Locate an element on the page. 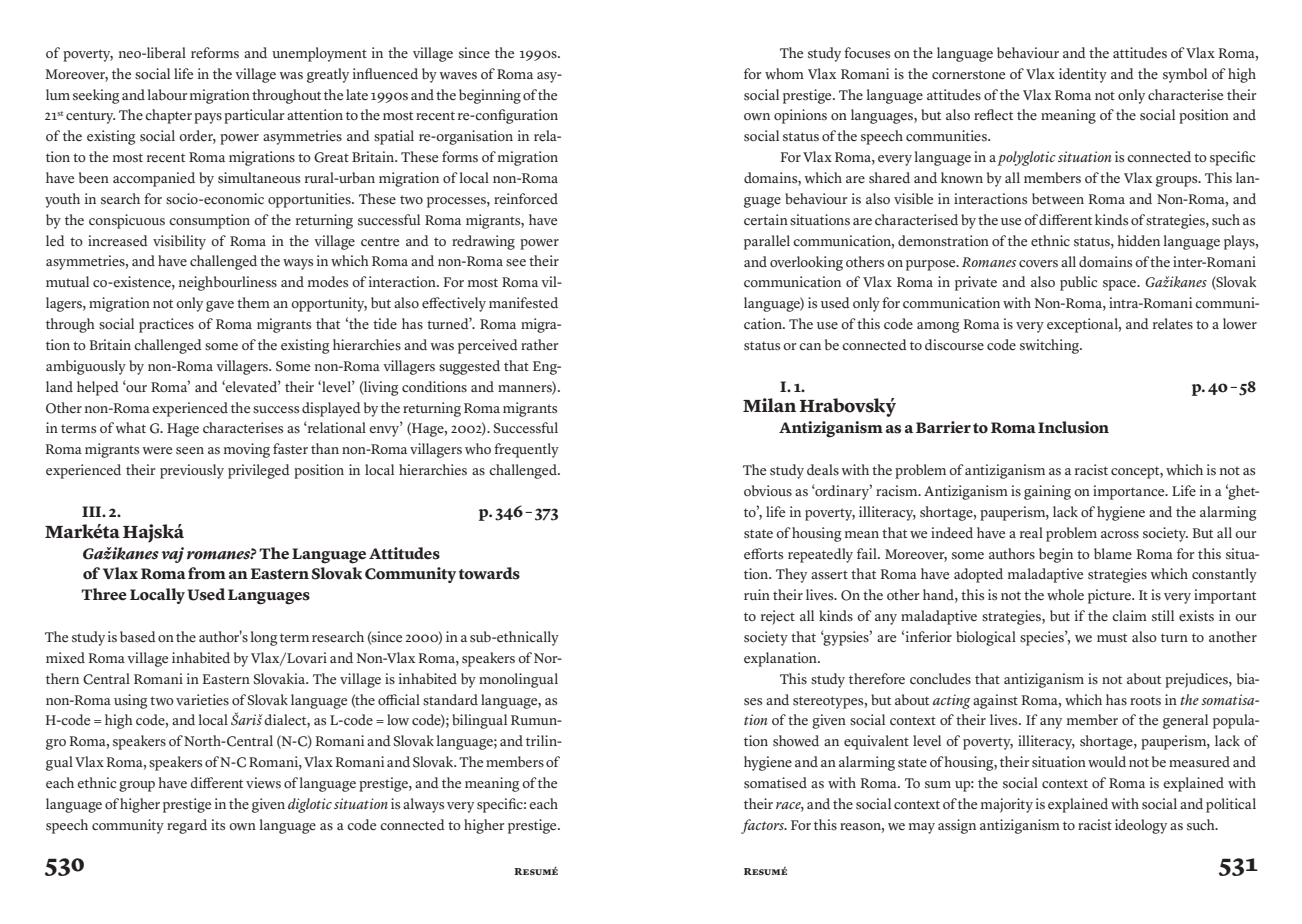 Image resolution: width=1302 pixels, height=924 pixels. seen is located at coordinates (190, 451).
